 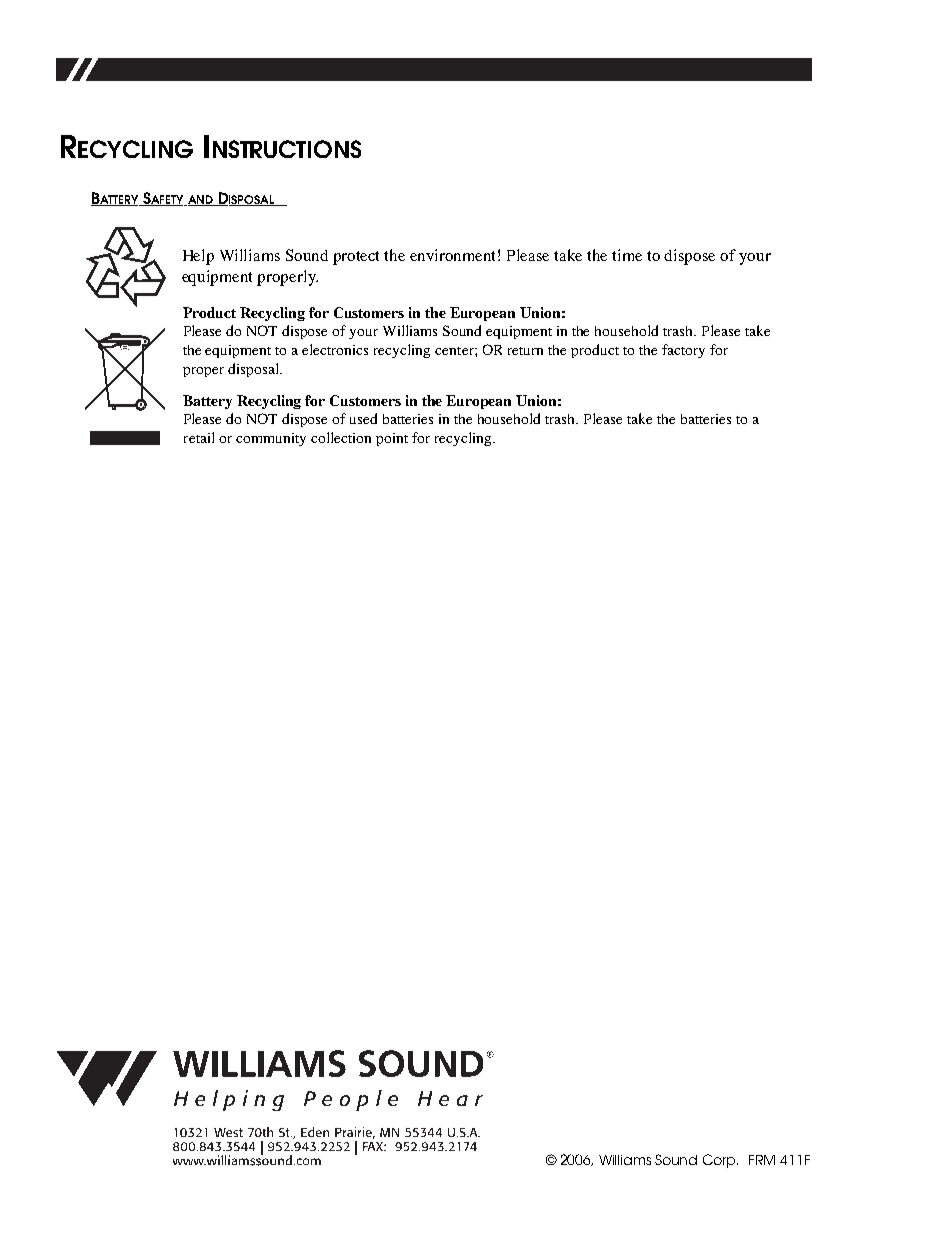 I want to click on Corp, so click(x=720, y=1161).
